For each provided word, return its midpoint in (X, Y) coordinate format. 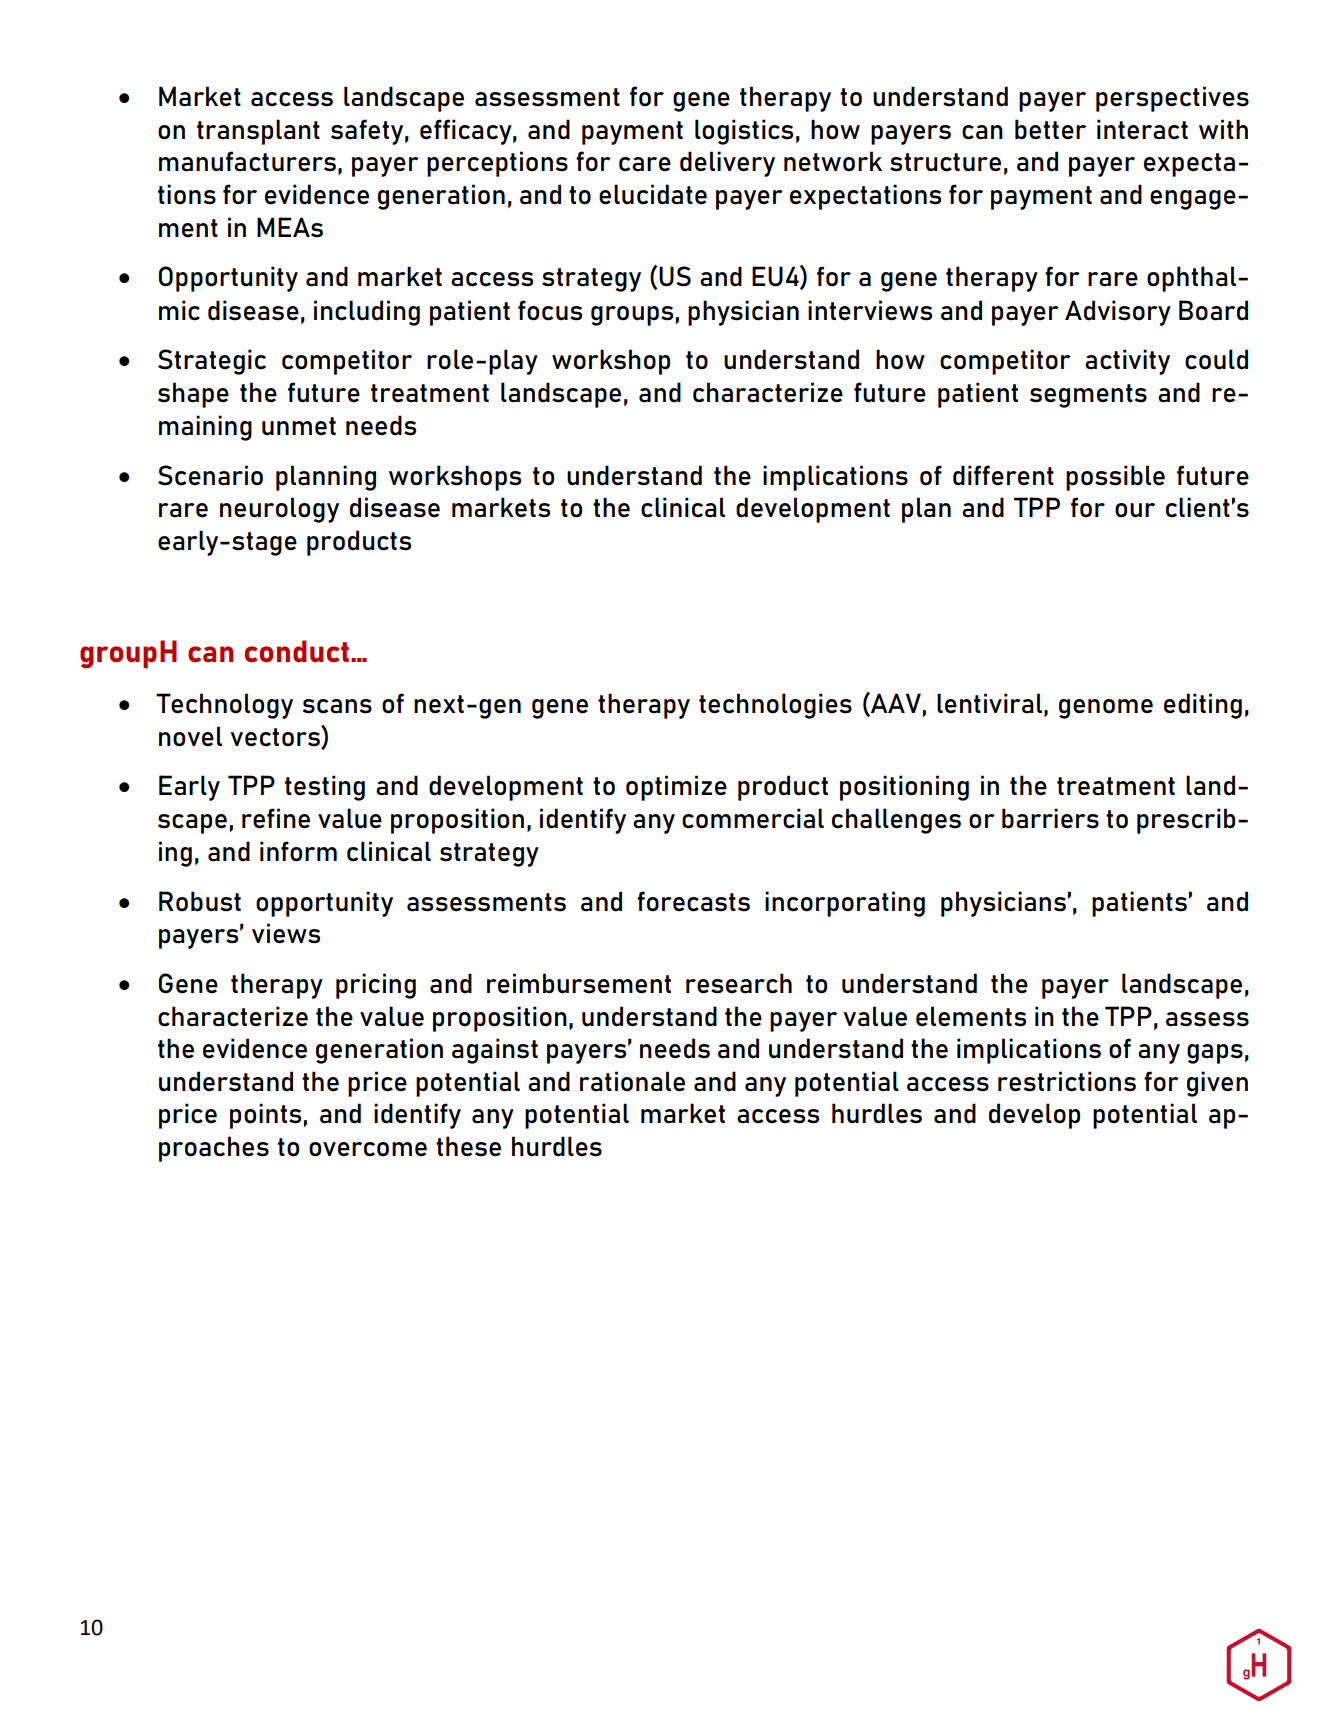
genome (1106, 709)
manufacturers (247, 161)
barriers (1050, 818)
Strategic (212, 362)
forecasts (693, 901)
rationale (632, 1081)
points (265, 1116)
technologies (775, 706)
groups (632, 316)
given (1217, 1084)
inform (298, 851)
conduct (297, 651)
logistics (744, 132)
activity (1127, 362)
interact (1142, 129)
